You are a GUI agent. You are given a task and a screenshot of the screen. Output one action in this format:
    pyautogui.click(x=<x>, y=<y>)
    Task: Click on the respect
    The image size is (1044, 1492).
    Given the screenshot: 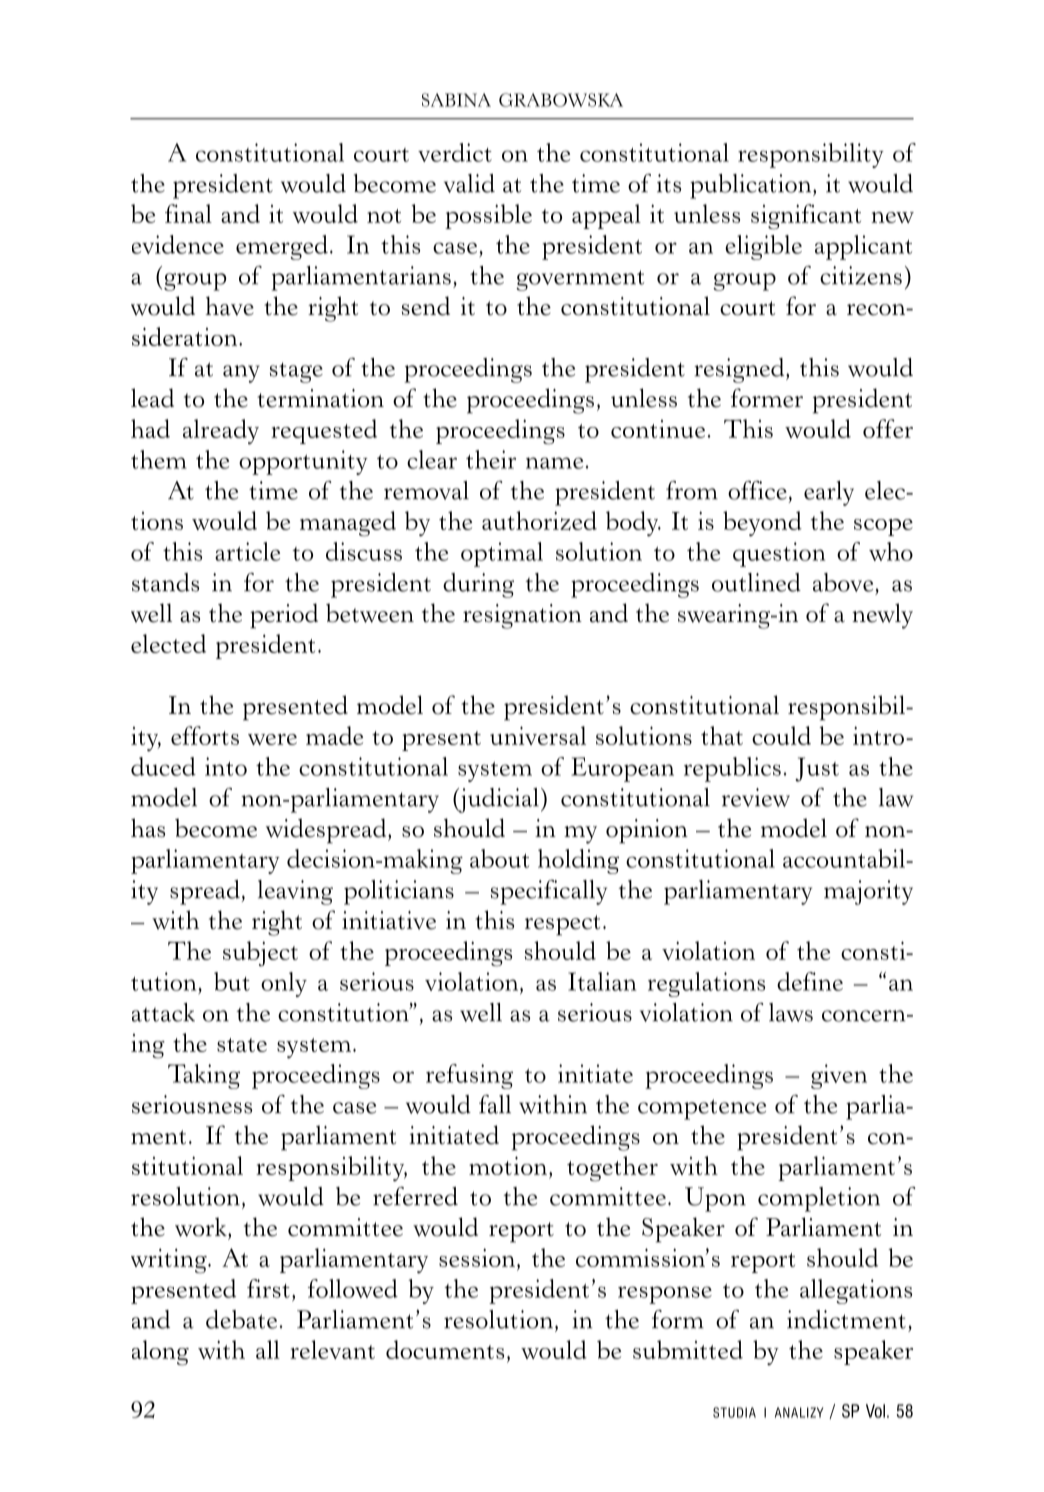 What is the action you would take?
    pyautogui.click(x=562, y=925)
